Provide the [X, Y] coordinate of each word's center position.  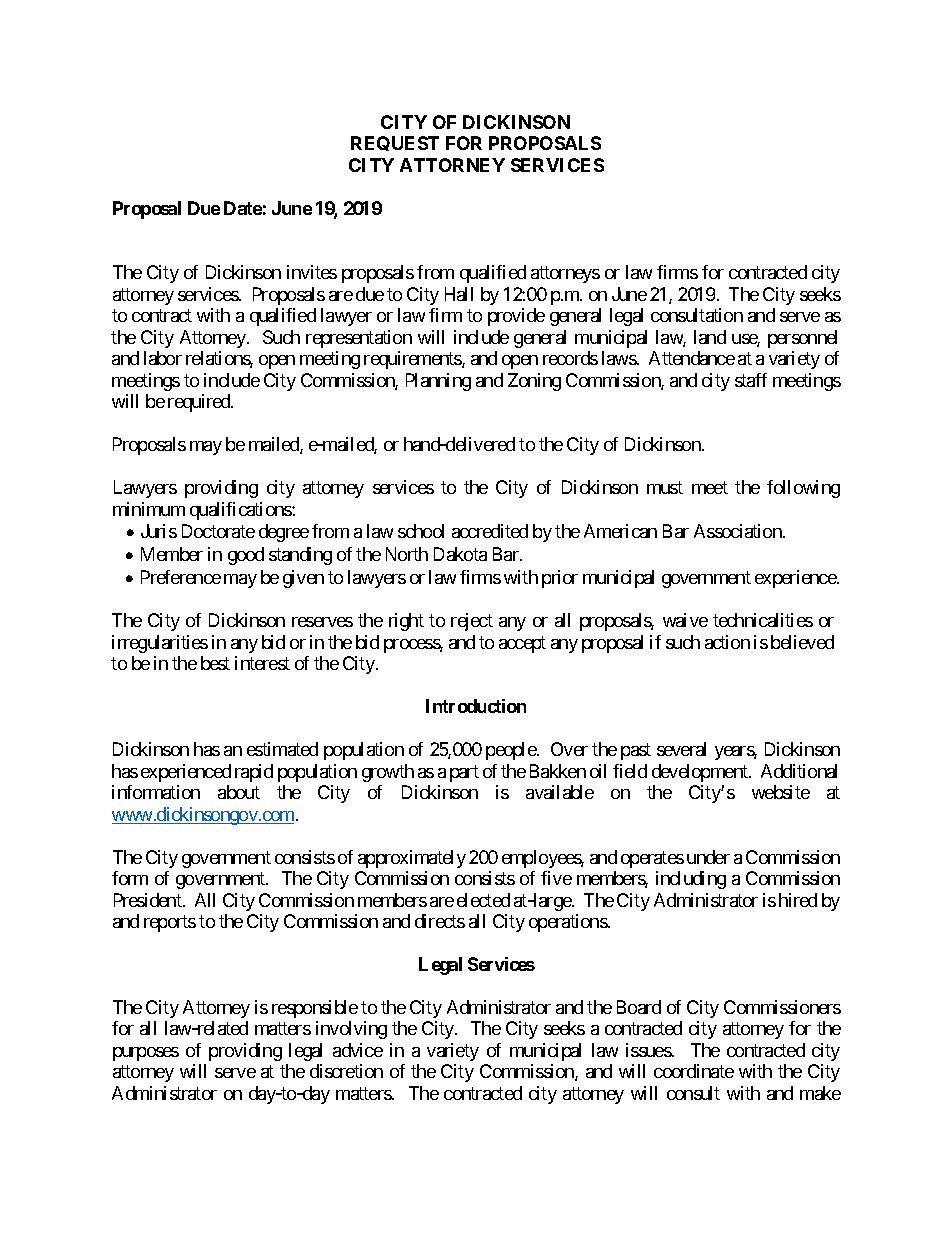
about [239, 792]
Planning [438, 382]
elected [483, 900]
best [215, 663]
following [803, 489]
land [710, 337]
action [727, 642]
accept [522, 644]
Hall [459, 294]
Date [243, 208]
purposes [146, 1054]
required [200, 403]
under [708, 857]
